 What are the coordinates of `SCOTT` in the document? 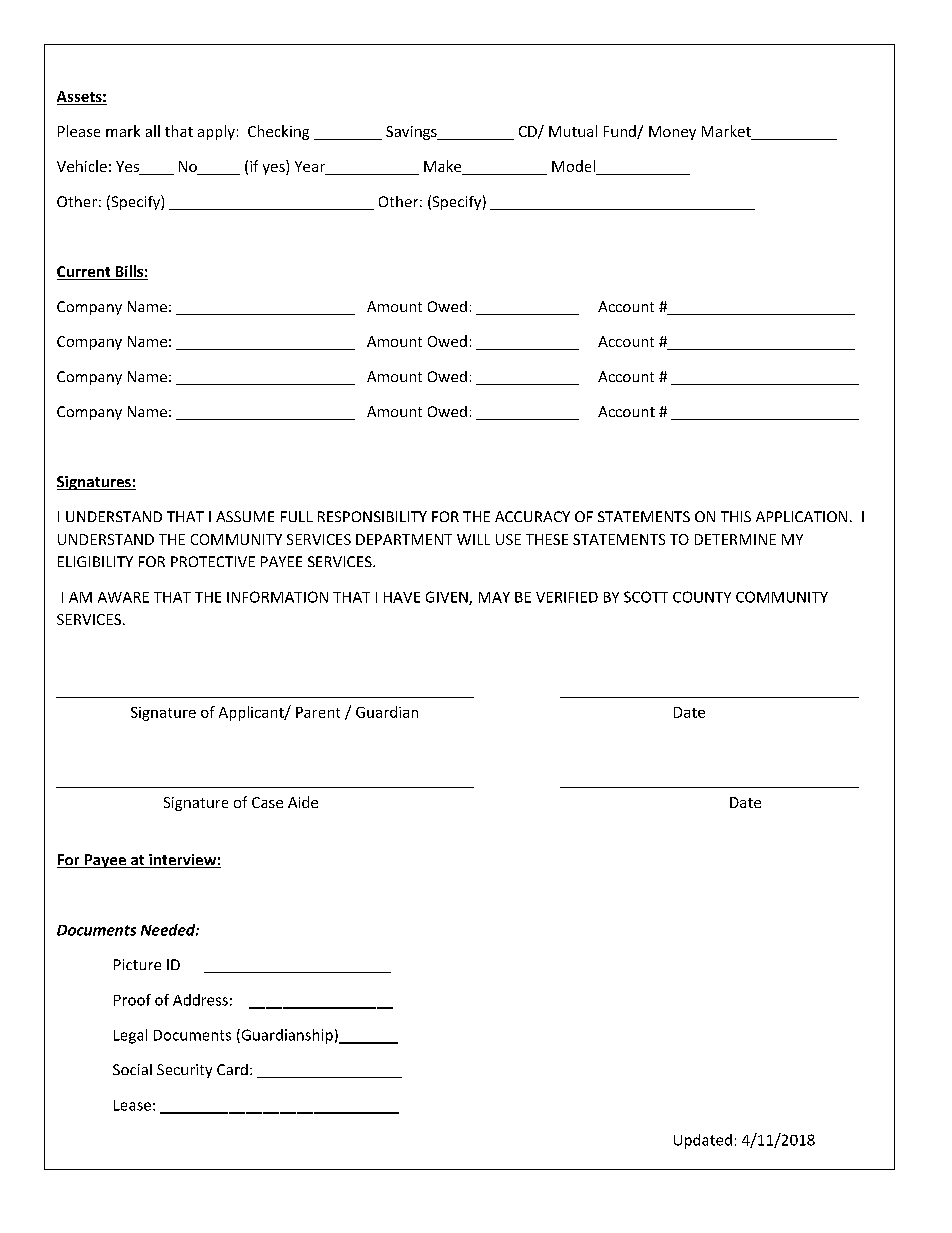 It's located at (646, 597).
